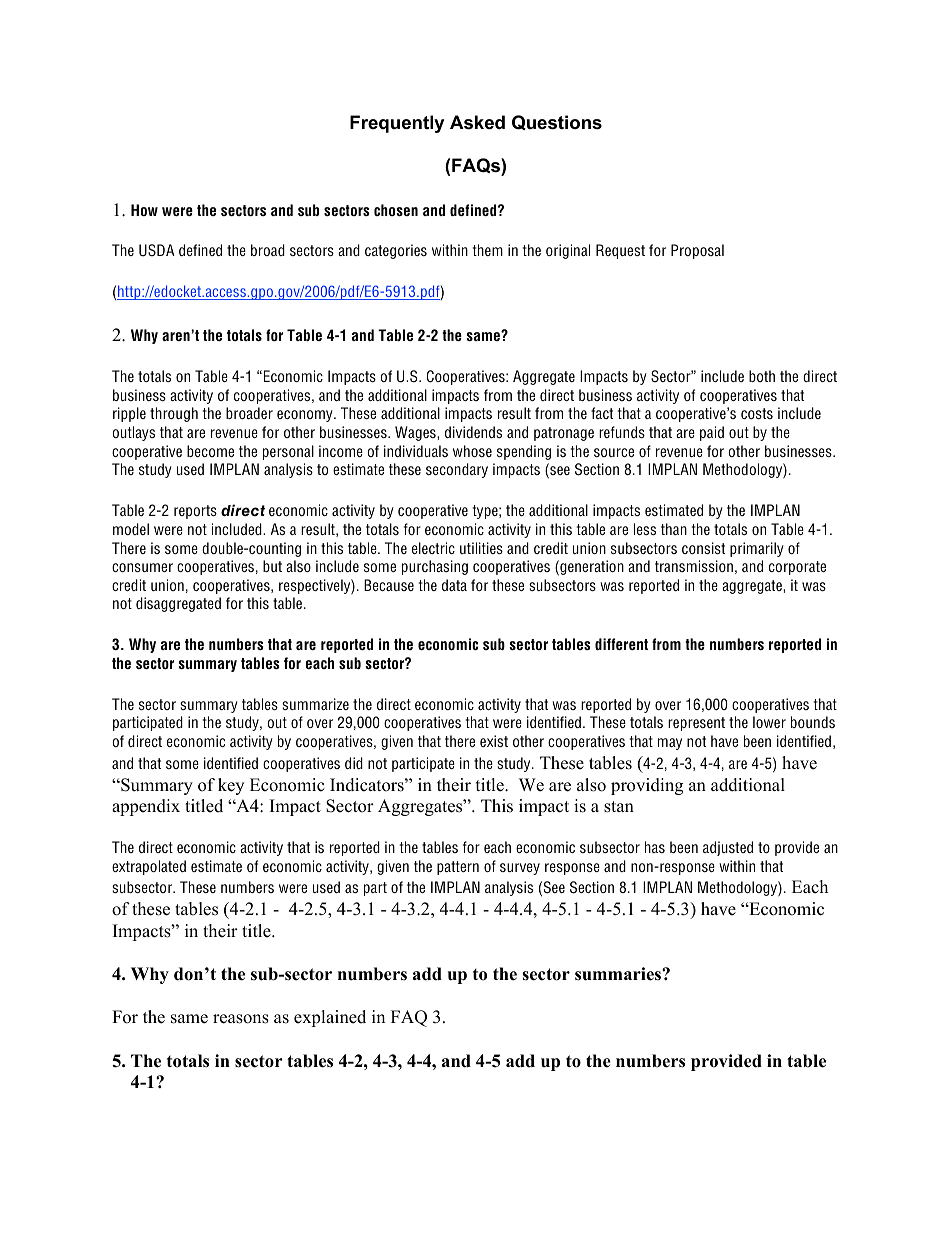 Image resolution: width=952 pixels, height=1233 pixels. What do you see at coordinates (454, 585) in the document?
I see `data` at bounding box center [454, 585].
